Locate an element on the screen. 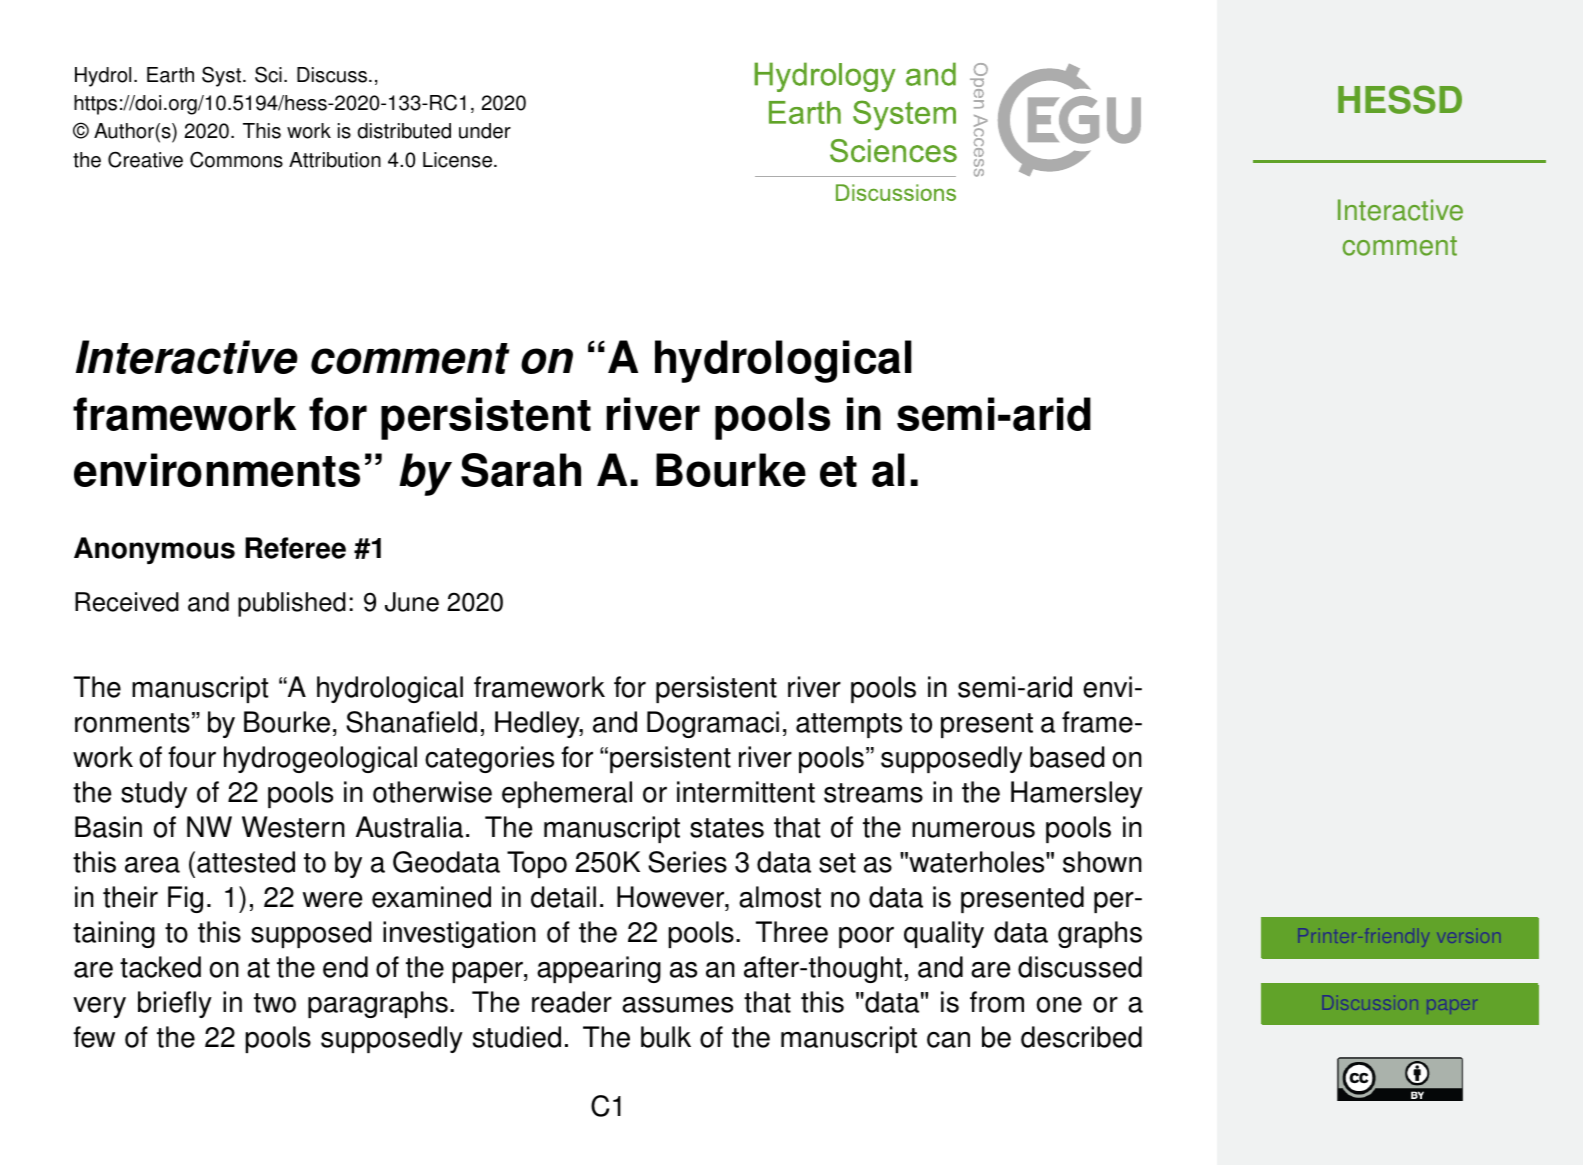 This screenshot has width=1583, height=1165. Sarah is located at coordinates (521, 470).
